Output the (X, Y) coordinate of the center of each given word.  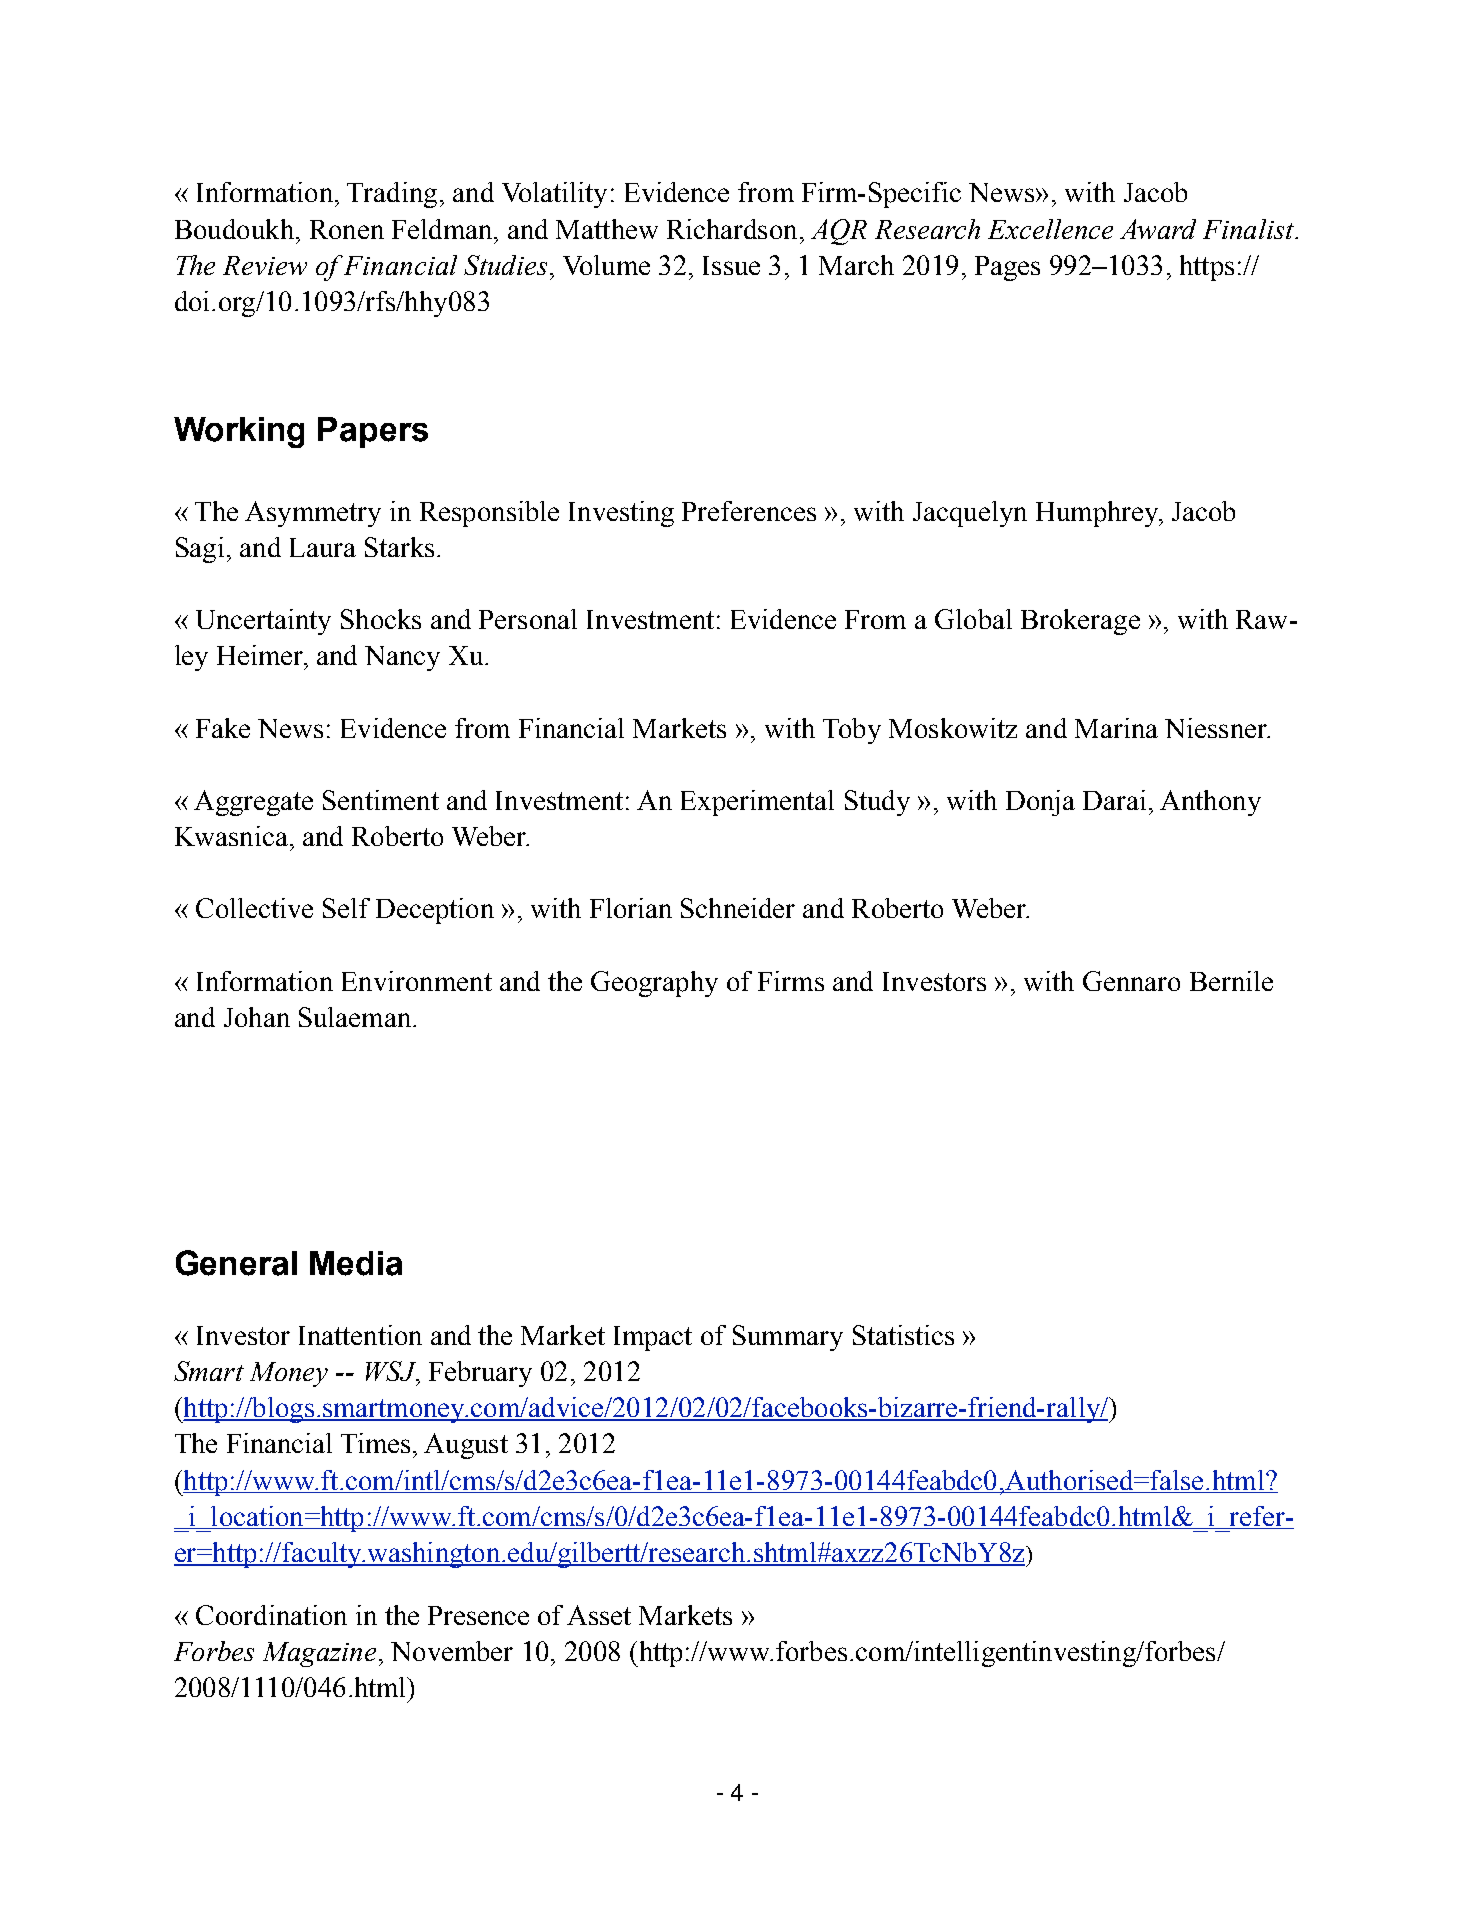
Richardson (732, 229)
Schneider (738, 908)
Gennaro (1131, 981)
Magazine (319, 1654)
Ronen (347, 229)
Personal (528, 619)
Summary (788, 1338)
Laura (323, 547)
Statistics (903, 1335)
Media (356, 1263)
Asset (599, 1615)
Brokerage (1080, 622)
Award (1158, 229)
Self (346, 908)
